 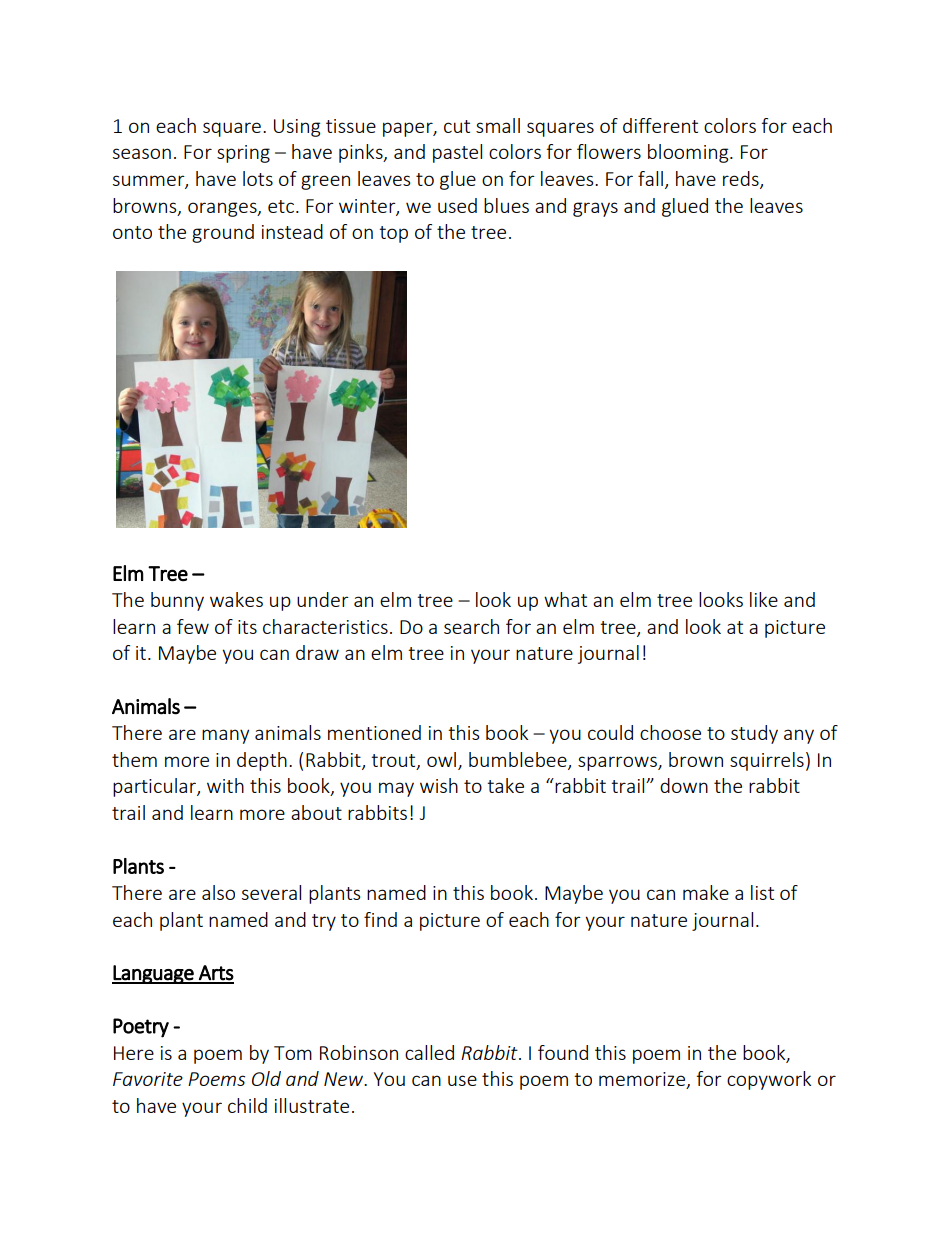 I want to click on like, so click(x=764, y=599).
